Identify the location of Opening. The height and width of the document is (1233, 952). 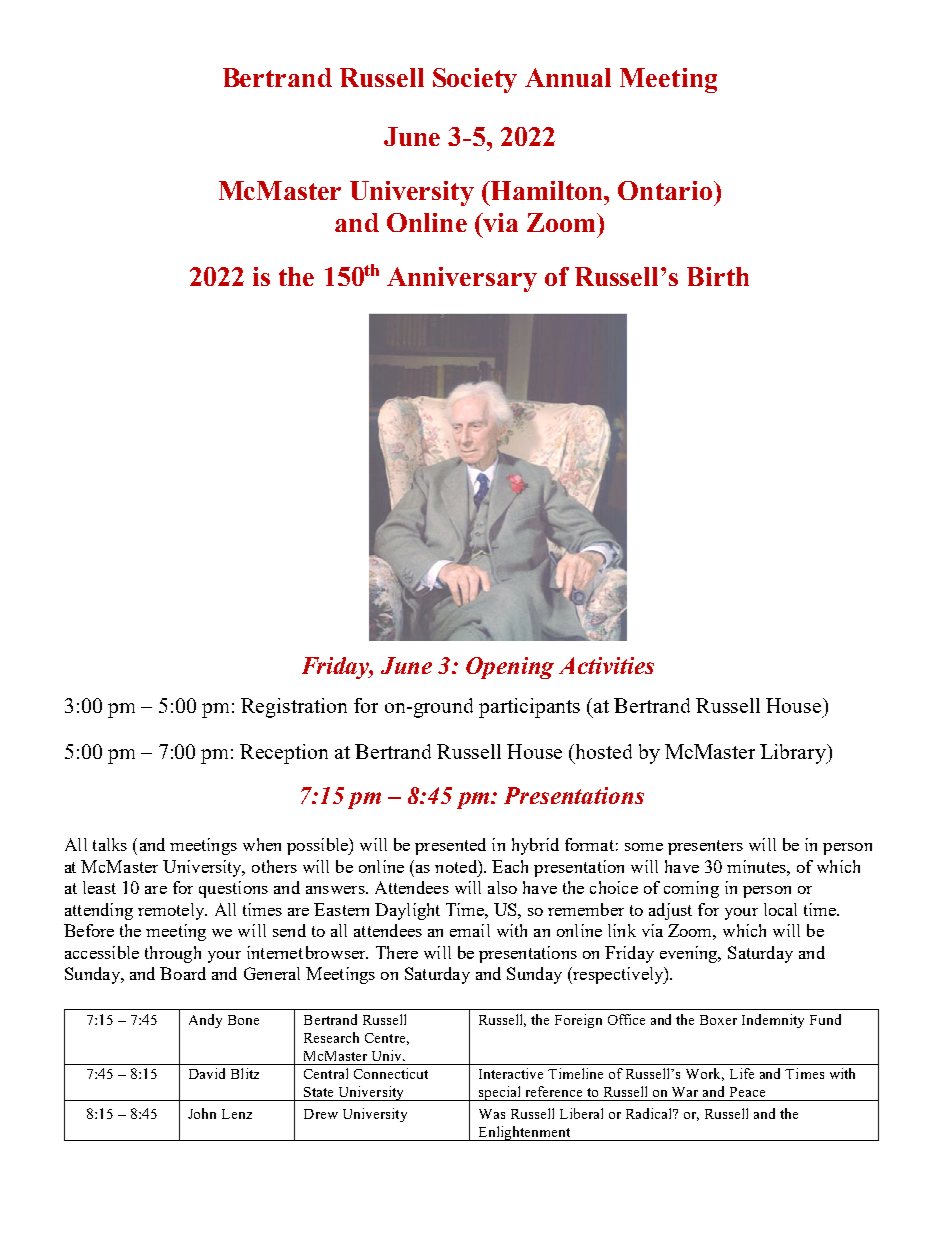
(510, 668).
